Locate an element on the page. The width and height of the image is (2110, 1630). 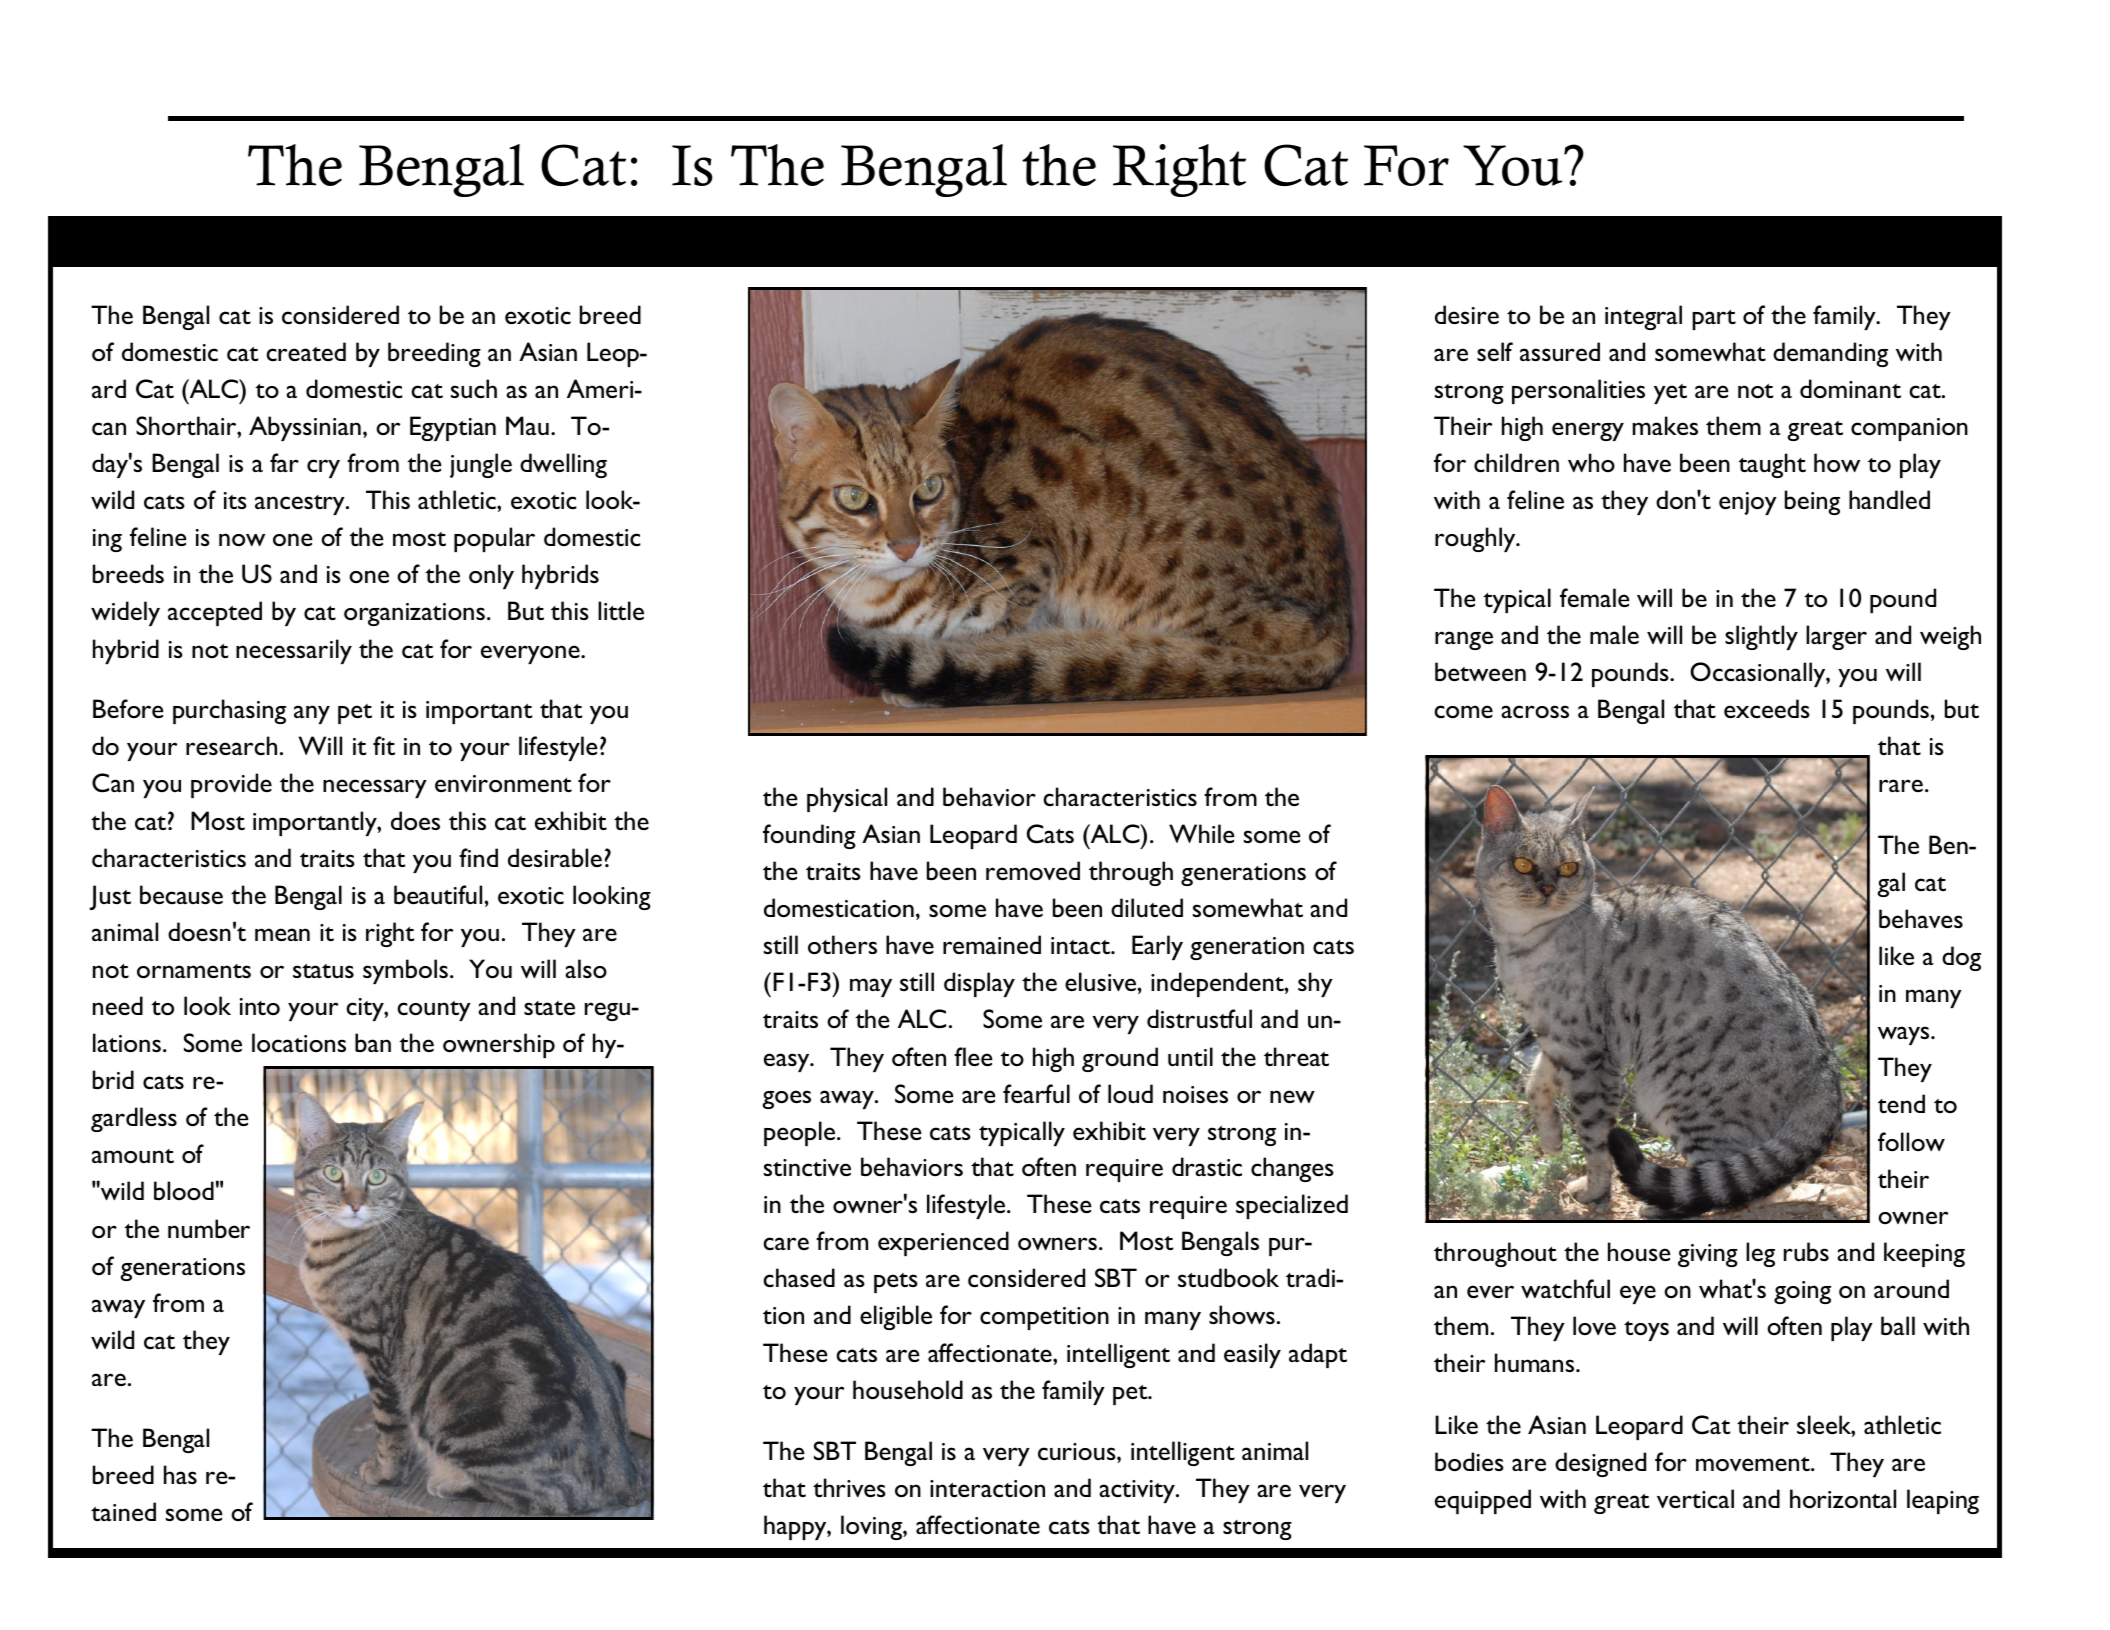
fearful is located at coordinates (1036, 1093).
